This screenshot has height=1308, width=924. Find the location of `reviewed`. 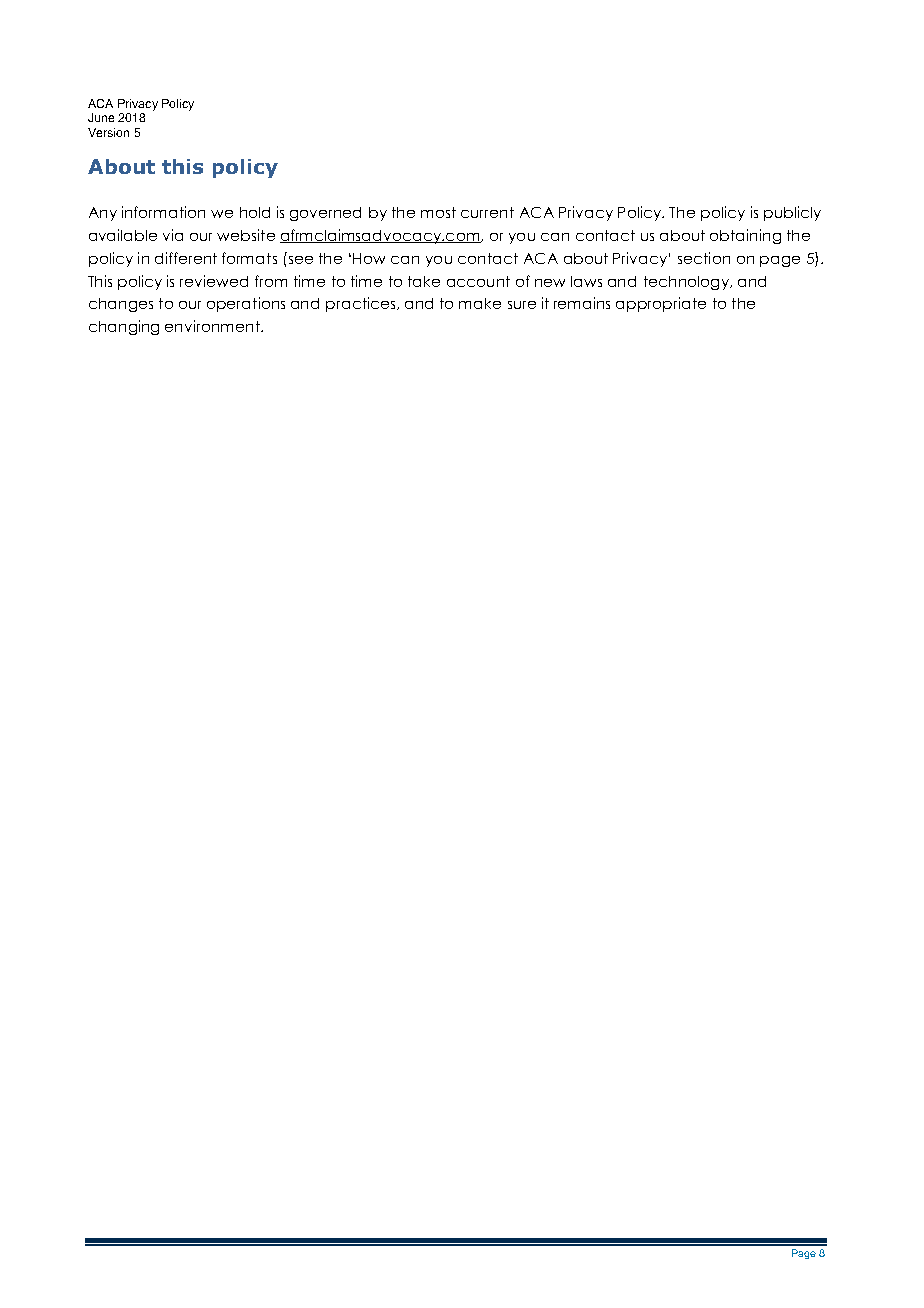

reviewed is located at coordinates (214, 281).
